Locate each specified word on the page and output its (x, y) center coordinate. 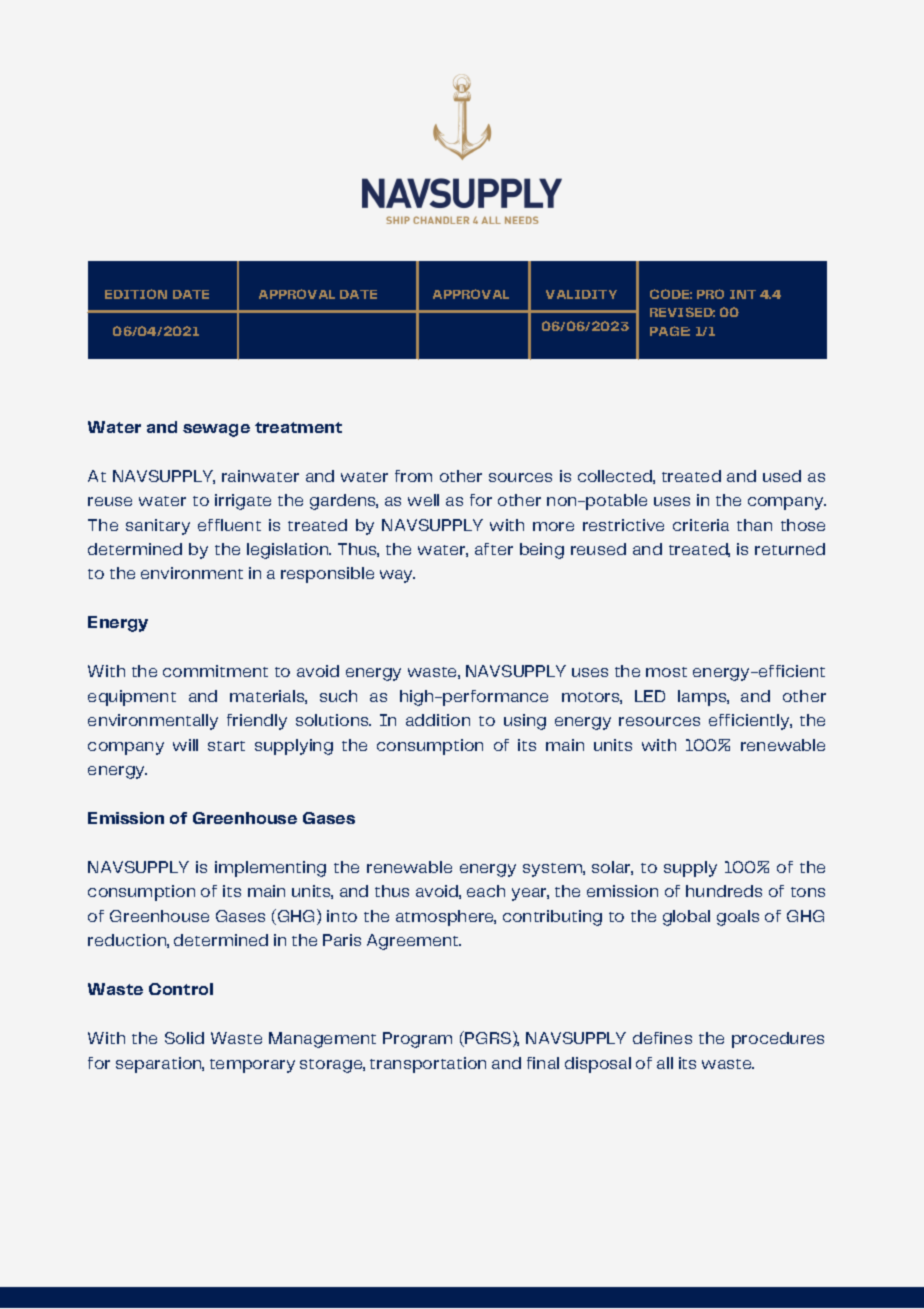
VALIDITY (581, 294)
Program (417, 1040)
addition (438, 720)
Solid (184, 1038)
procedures (778, 1040)
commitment (215, 671)
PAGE (670, 331)
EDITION (136, 294)
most (666, 672)
